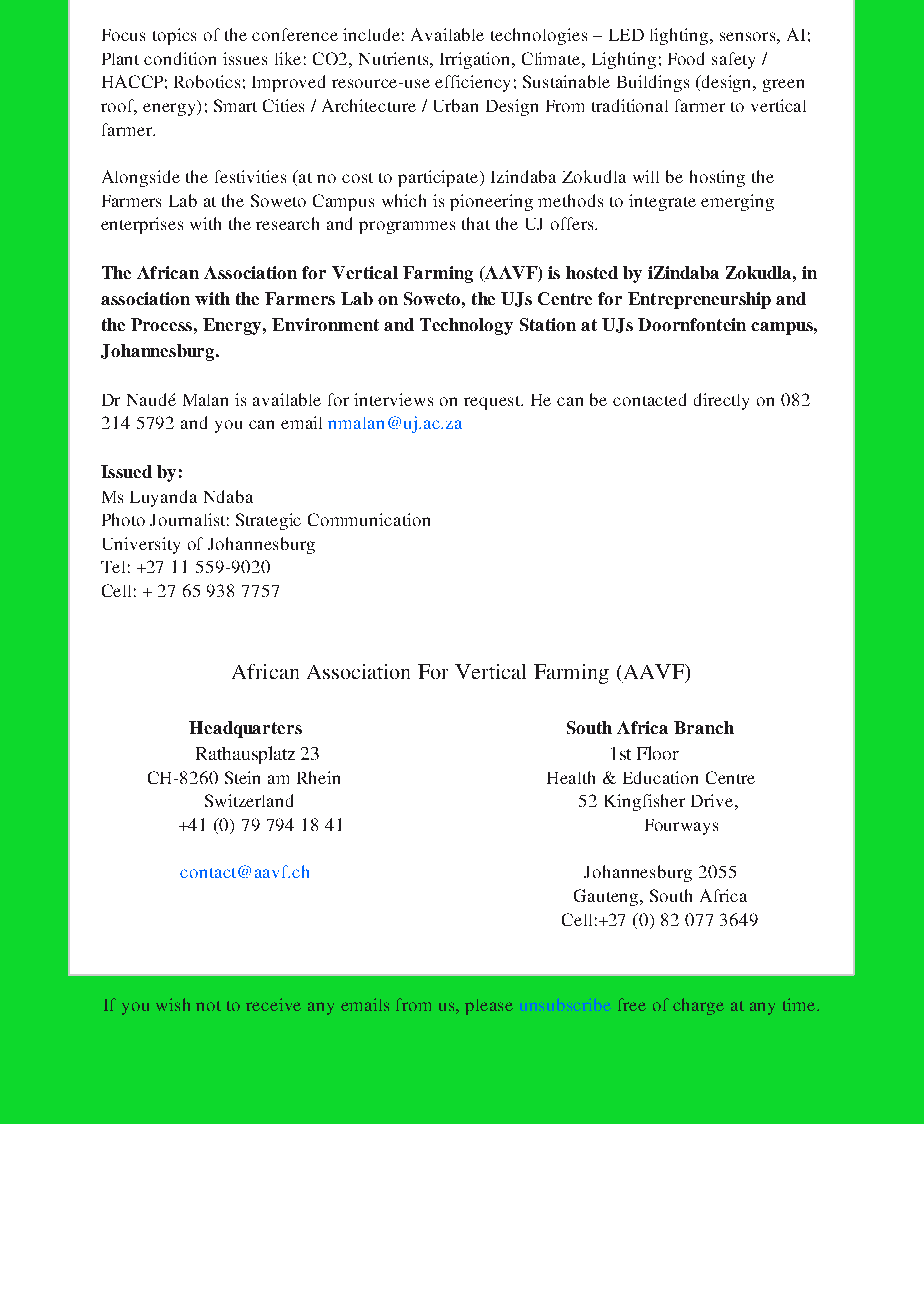 This screenshot has width=924, height=1308. Describe the element at coordinates (476, 60) in the screenshot. I see `Irrigation` at that location.
